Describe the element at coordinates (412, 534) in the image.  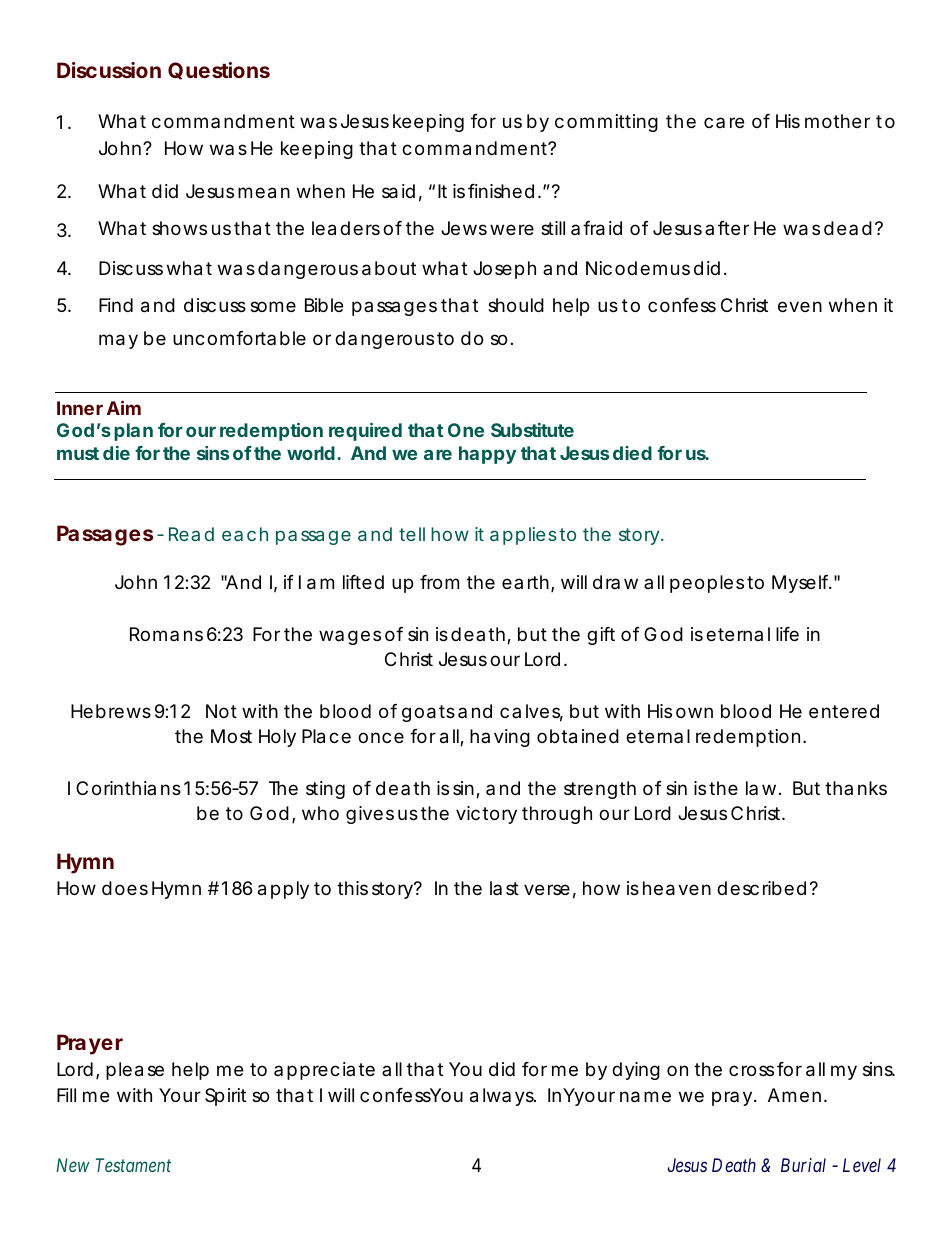
I see `tell` at that location.
